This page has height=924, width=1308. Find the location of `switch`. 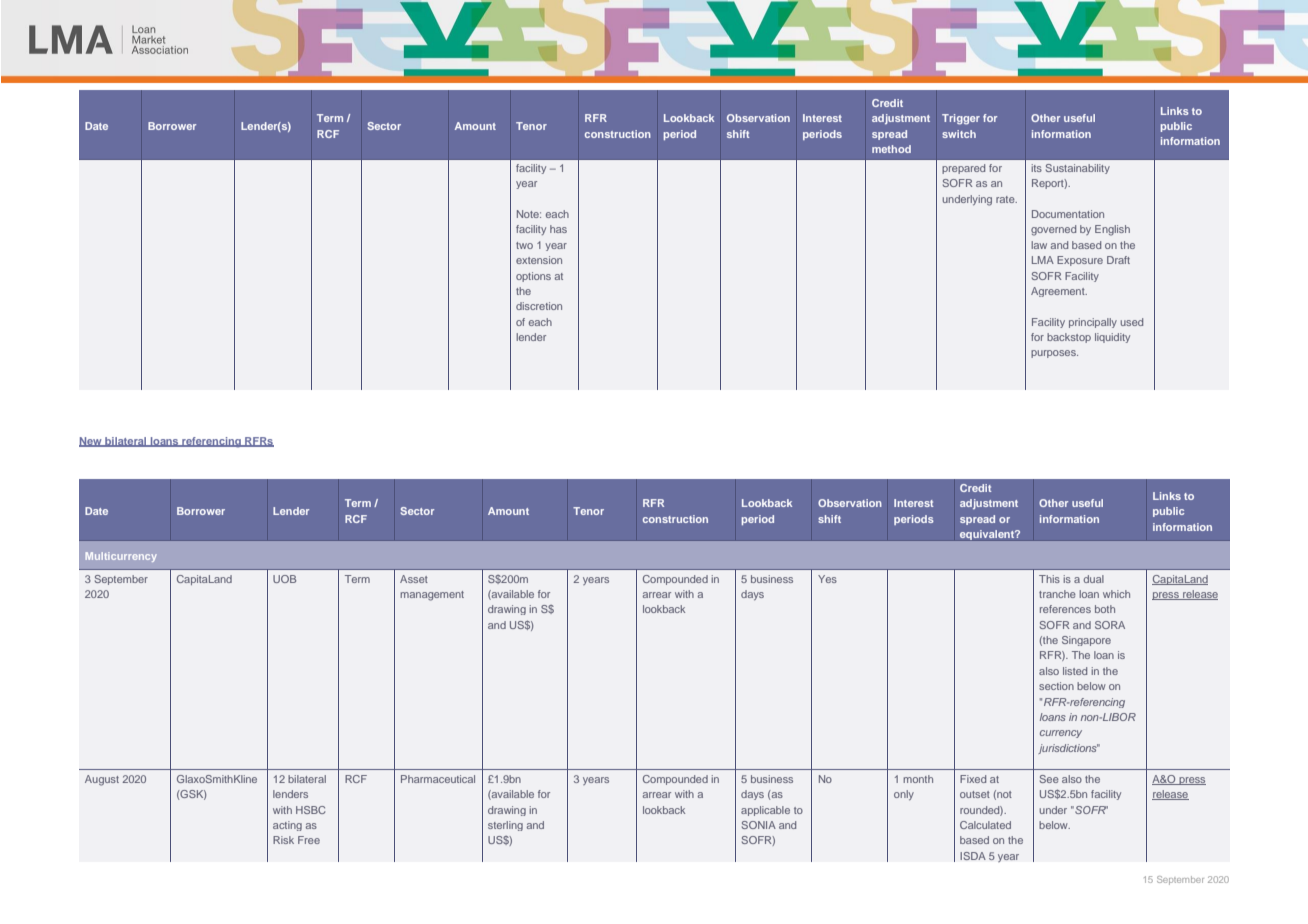

switch is located at coordinates (959, 134).
